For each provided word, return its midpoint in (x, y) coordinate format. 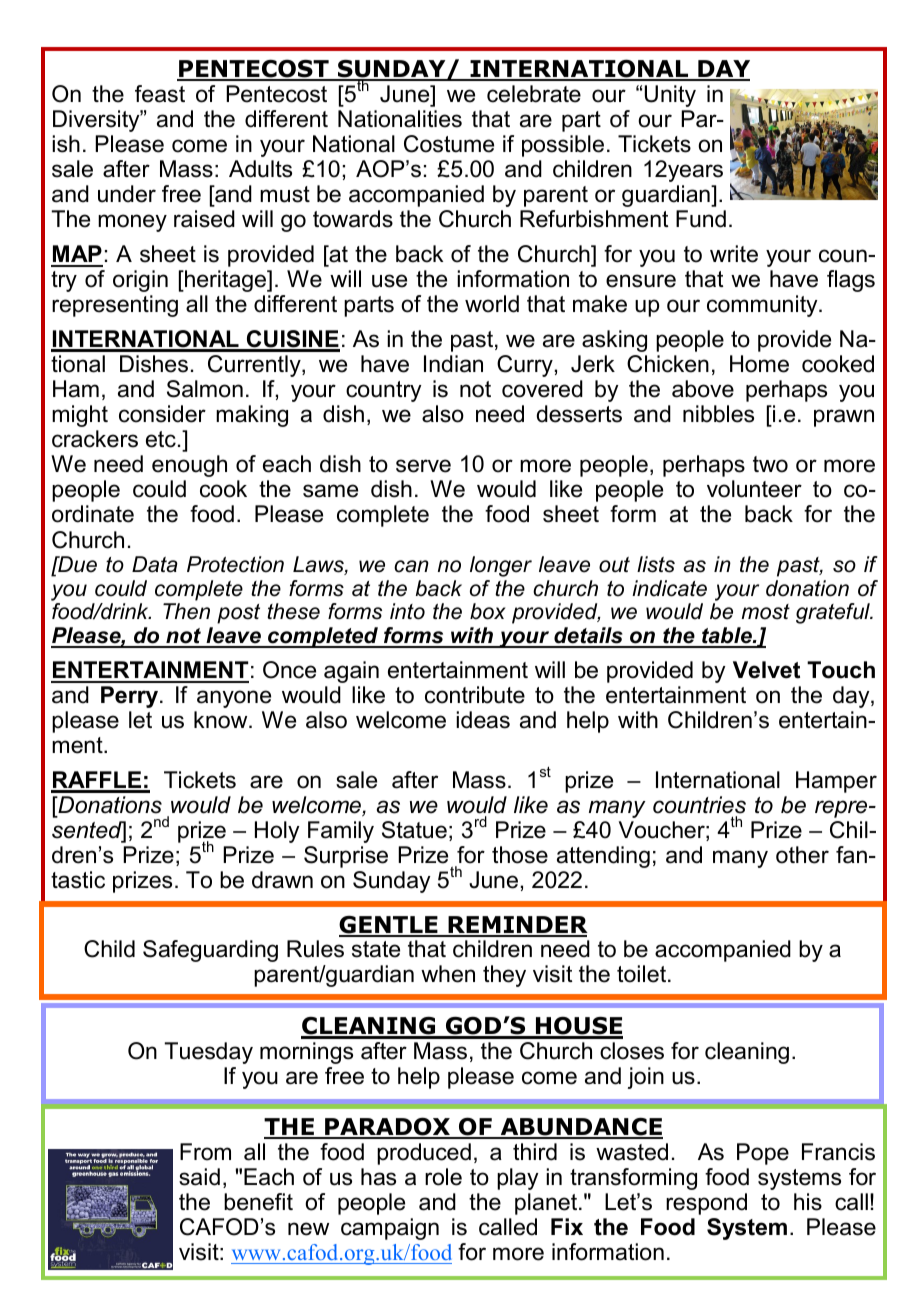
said (199, 1177)
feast (160, 94)
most (766, 612)
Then (186, 611)
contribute (475, 695)
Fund (701, 219)
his (808, 1202)
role (443, 1177)
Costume (449, 144)
